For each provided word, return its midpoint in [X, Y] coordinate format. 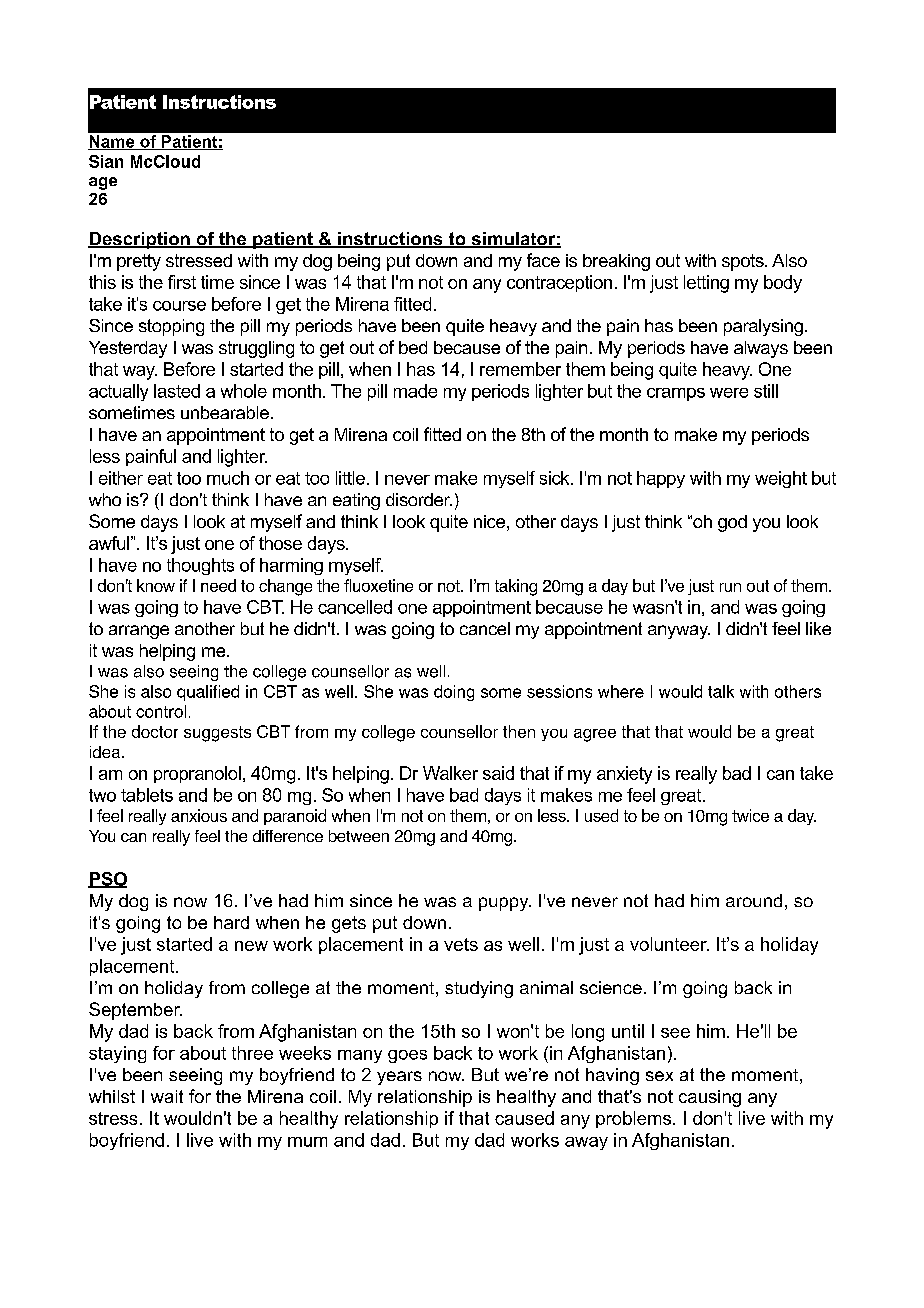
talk [721, 691]
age [103, 183]
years [399, 1078]
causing [710, 1098]
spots [744, 262]
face [543, 260]
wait [167, 1096]
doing [454, 693]
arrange [139, 632]
